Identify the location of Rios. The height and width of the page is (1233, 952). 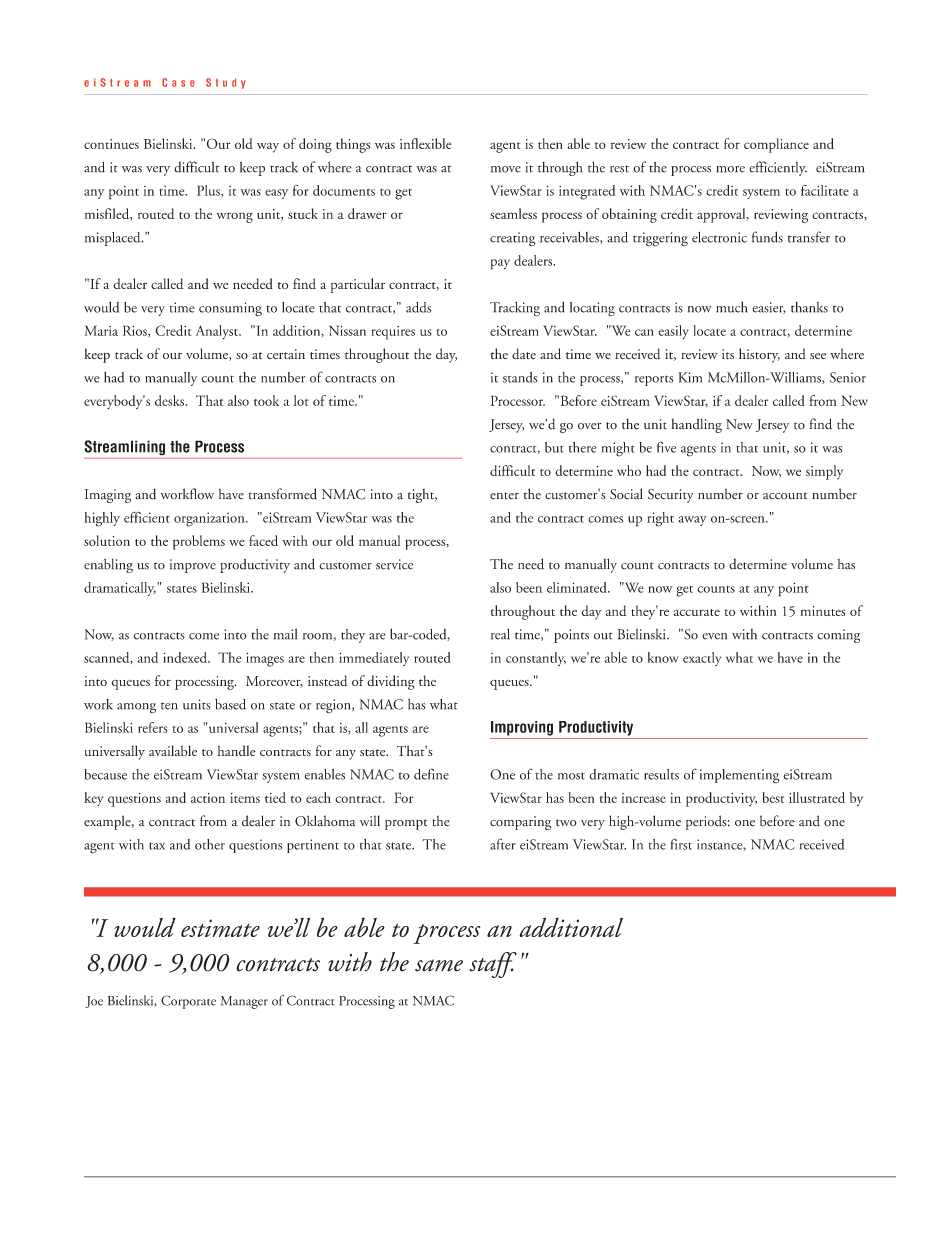
(136, 331).
